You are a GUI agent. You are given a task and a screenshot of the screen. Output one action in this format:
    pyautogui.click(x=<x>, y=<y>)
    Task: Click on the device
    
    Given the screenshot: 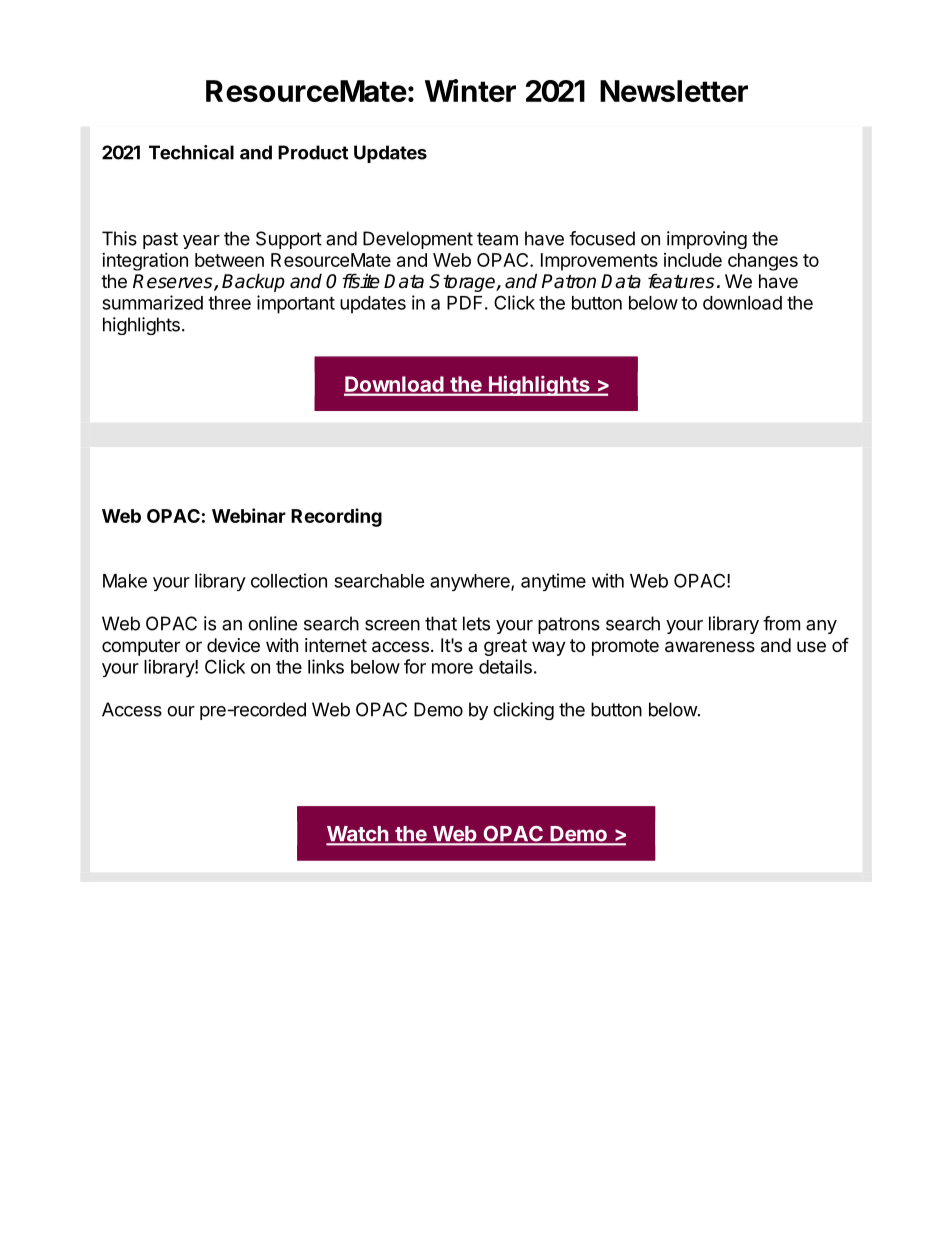 What is the action you would take?
    pyautogui.click(x=233, y=645)
